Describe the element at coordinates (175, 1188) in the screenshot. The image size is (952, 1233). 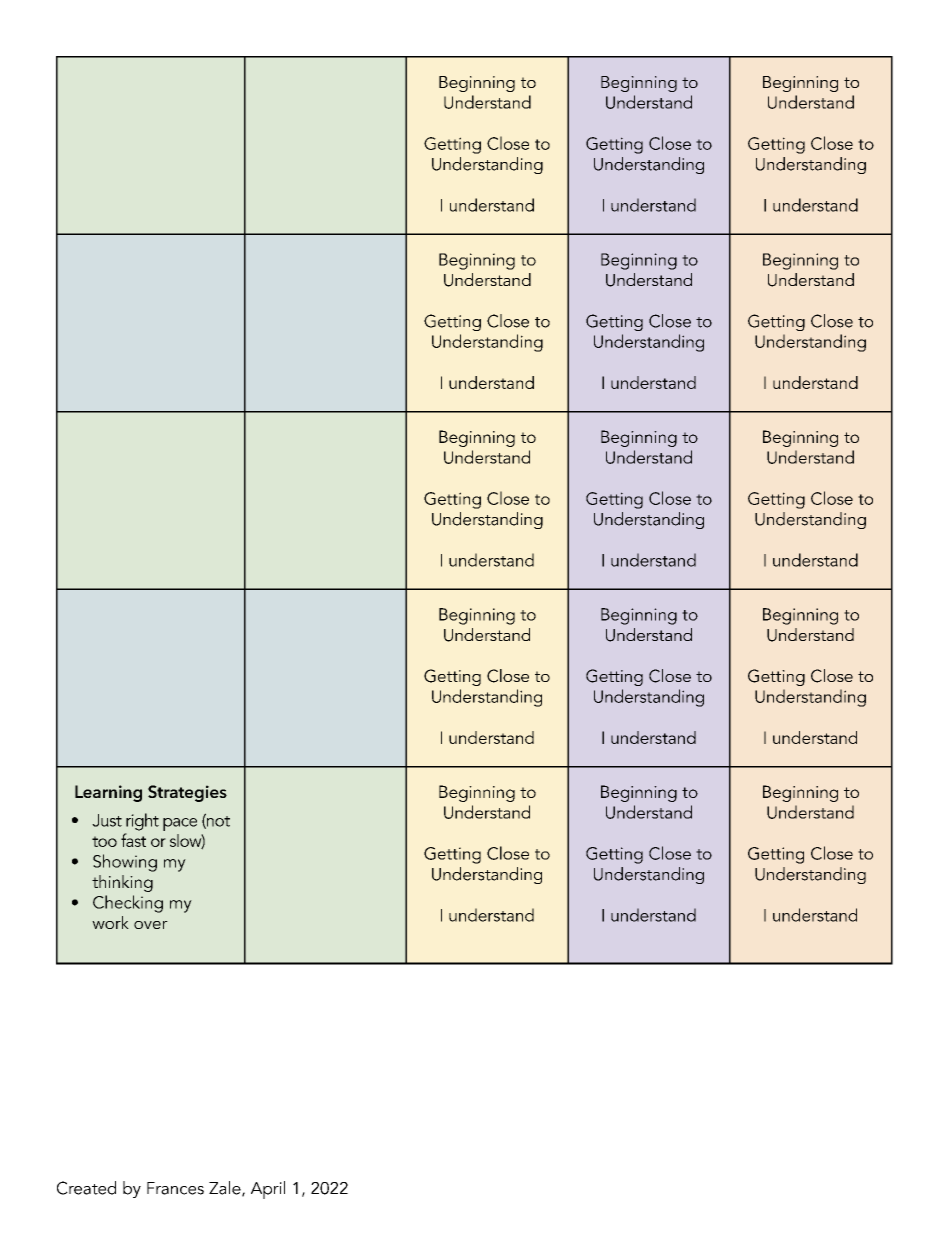
I see `Frances` at that location.
